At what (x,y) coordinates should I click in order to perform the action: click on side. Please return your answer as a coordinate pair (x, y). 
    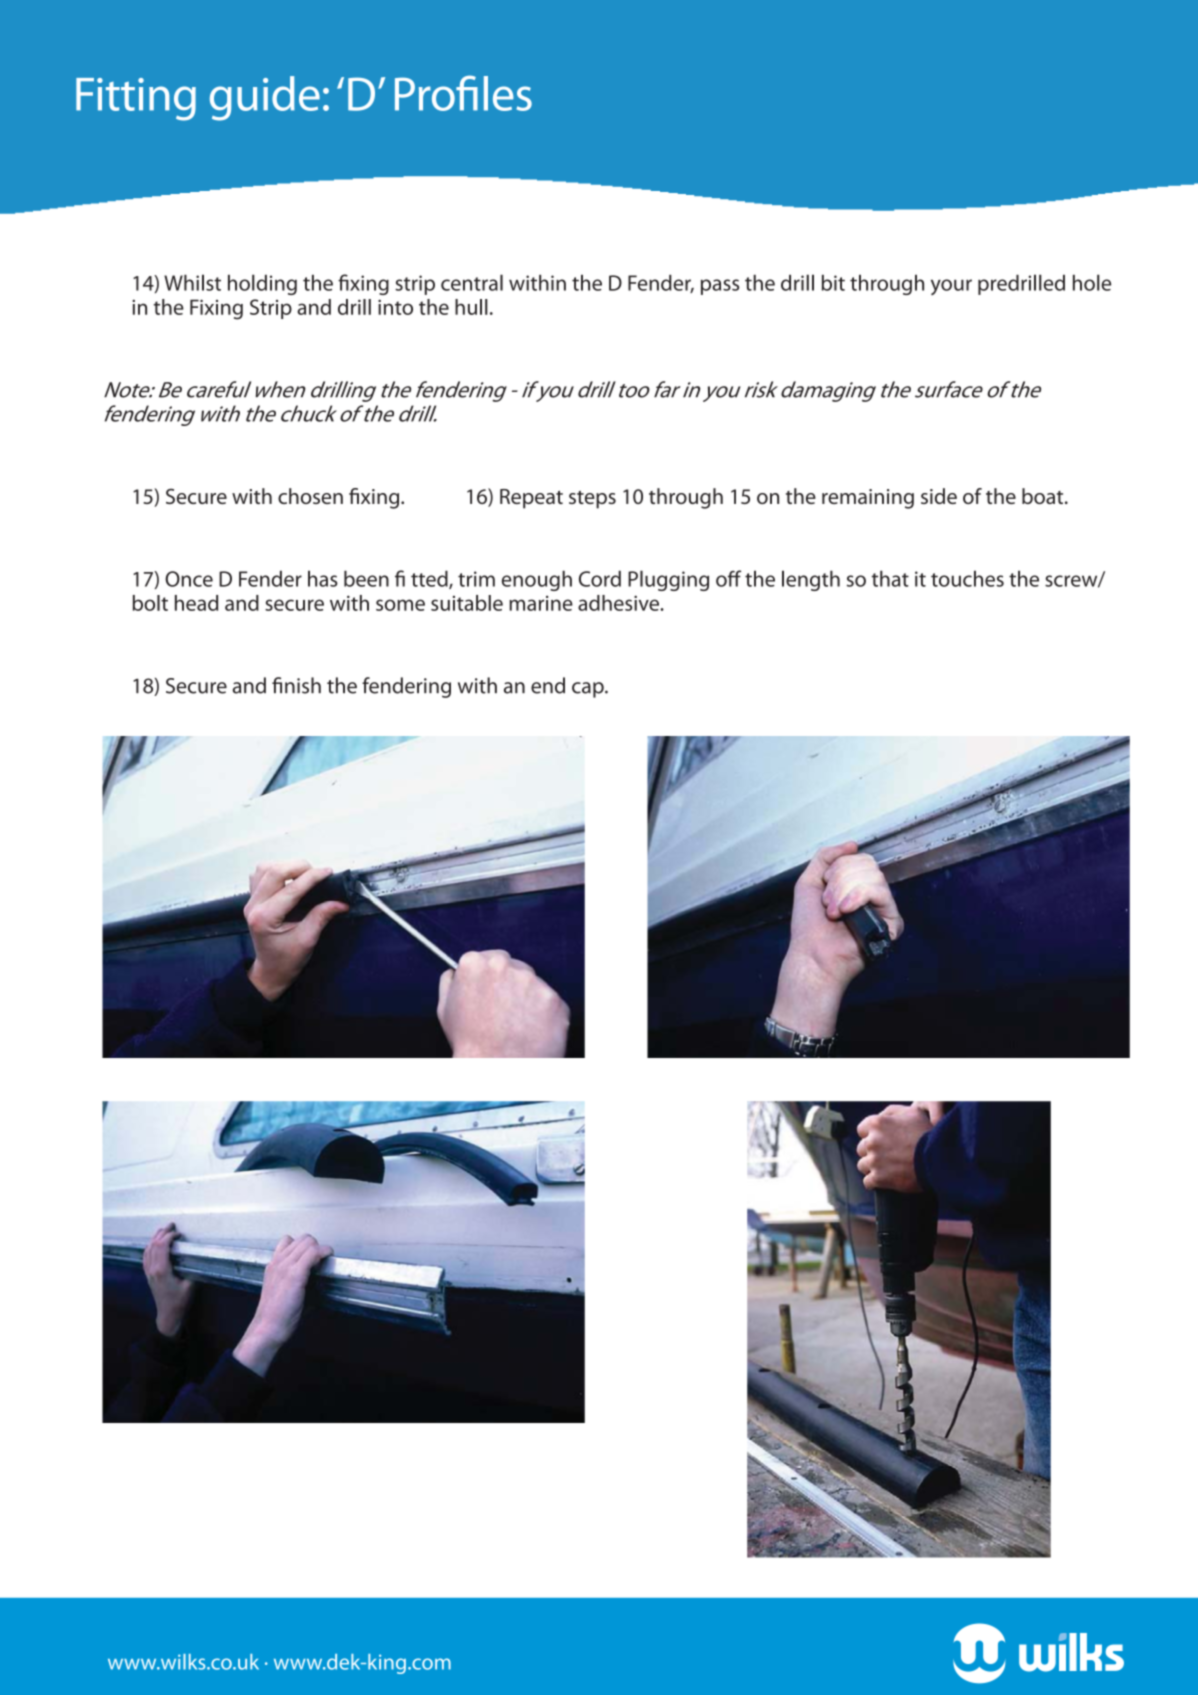
    Looking at the image, I should click on (939, 496).
